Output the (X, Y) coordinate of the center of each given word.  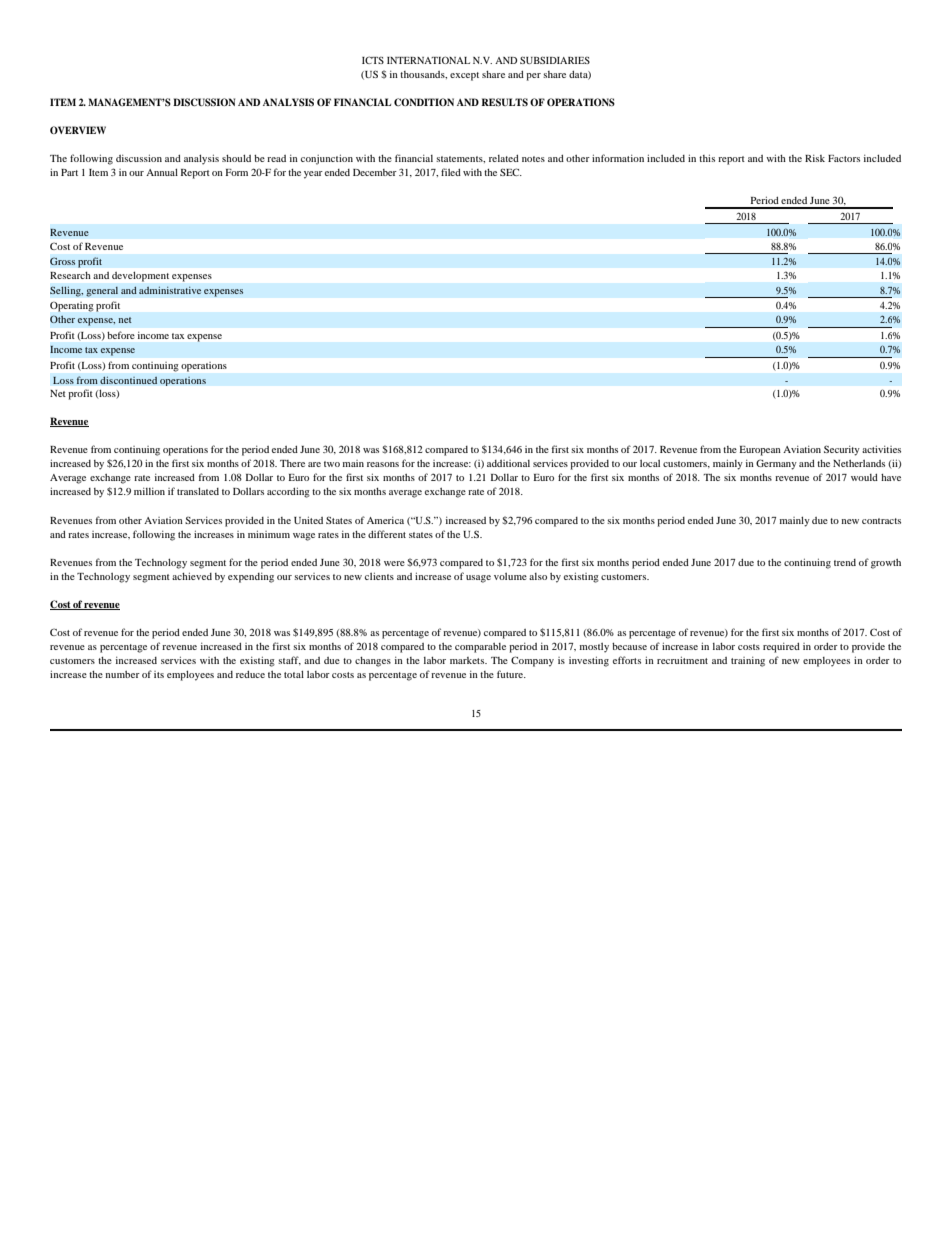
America (385, 520)
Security (842, 450)
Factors (844, 158)
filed (451, 172)
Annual (162, 172)
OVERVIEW (78, 130)
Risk (815, 158)
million (149, 491)
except (464, 76)
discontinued (129, 380)
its (159, 674)
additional (508, 463)
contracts (881, 521)
